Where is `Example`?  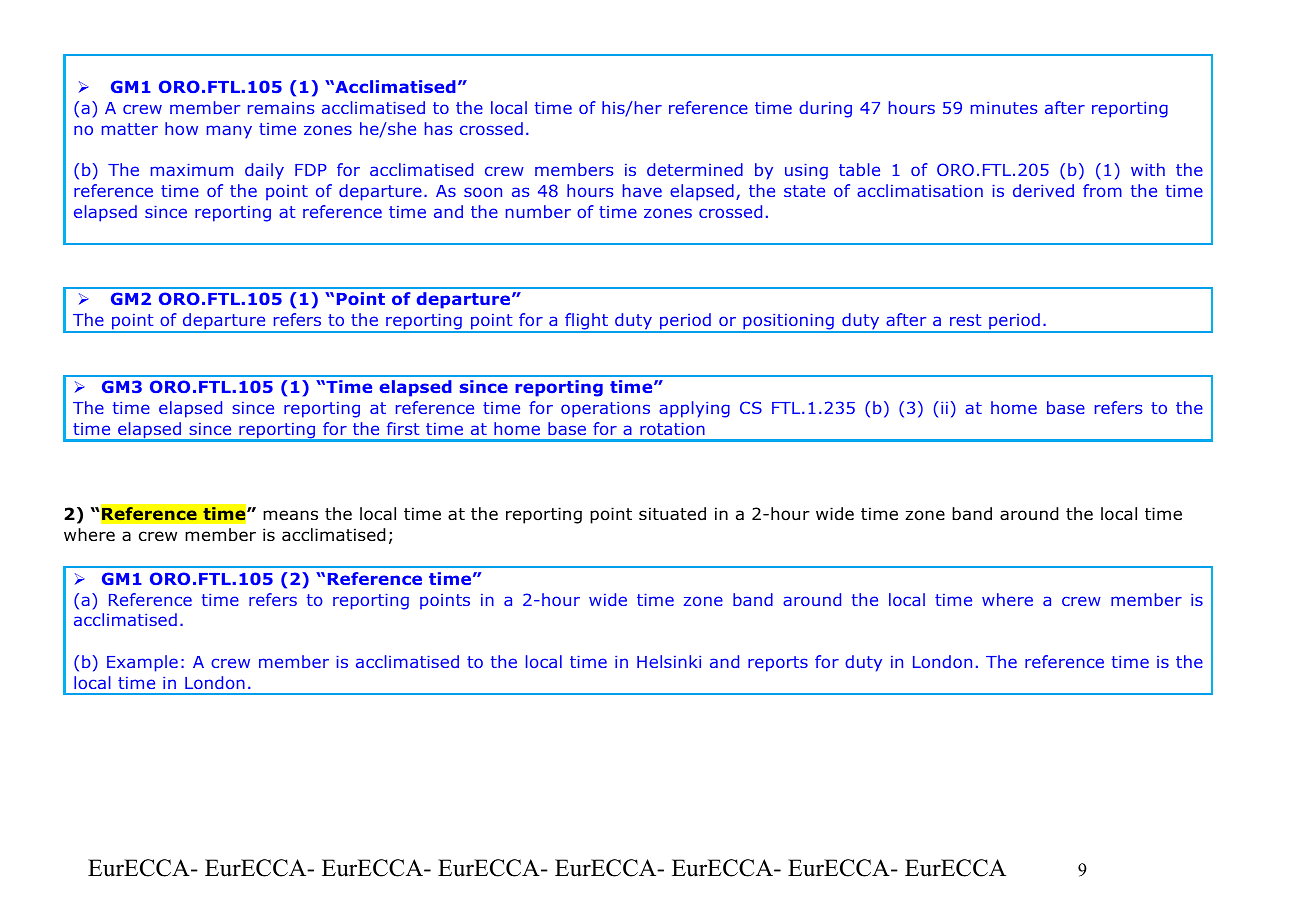
Example is located at coordinates (142, 663).
